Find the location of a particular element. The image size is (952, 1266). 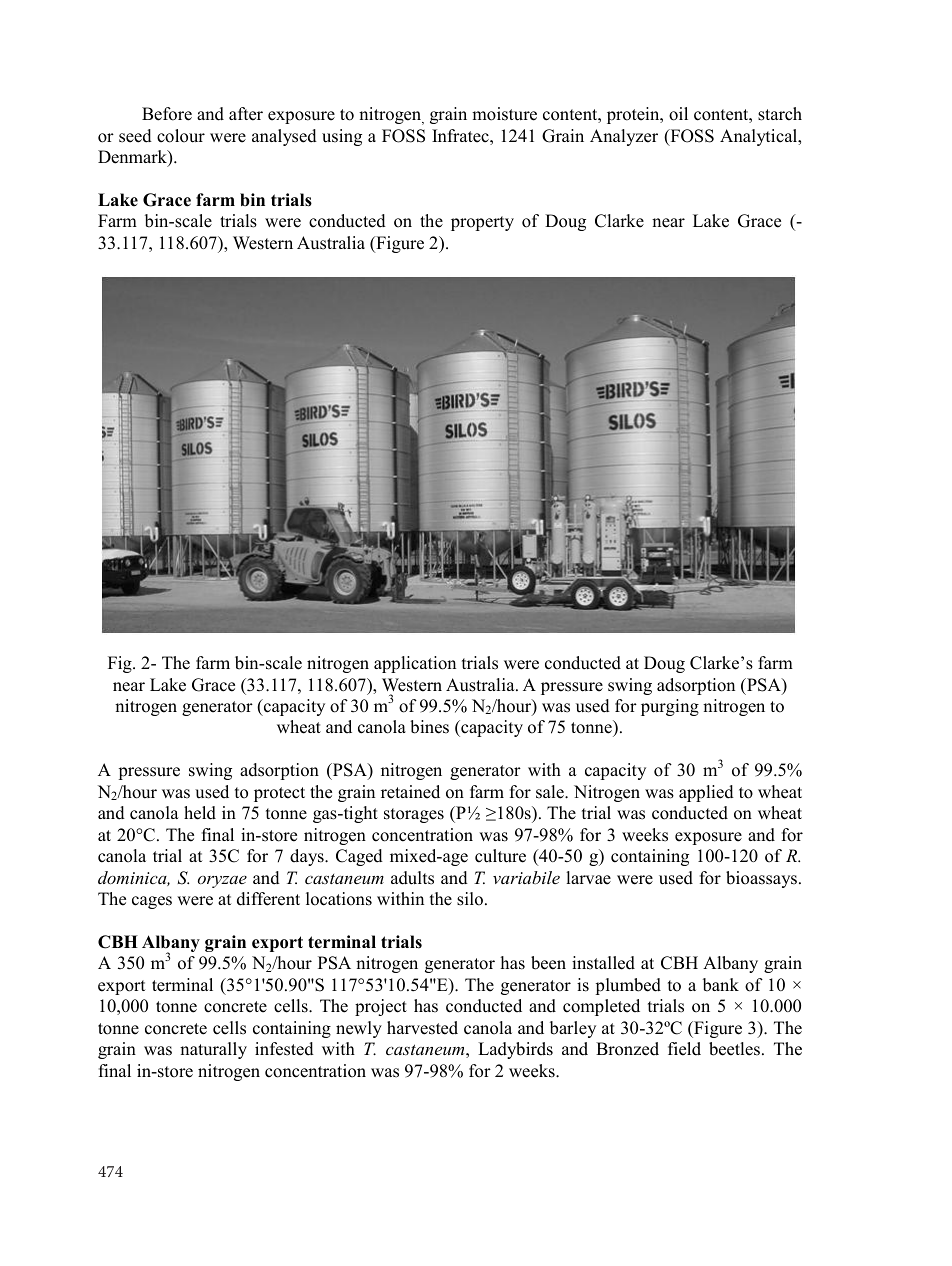

field is located at coordinates (684, 1049).
